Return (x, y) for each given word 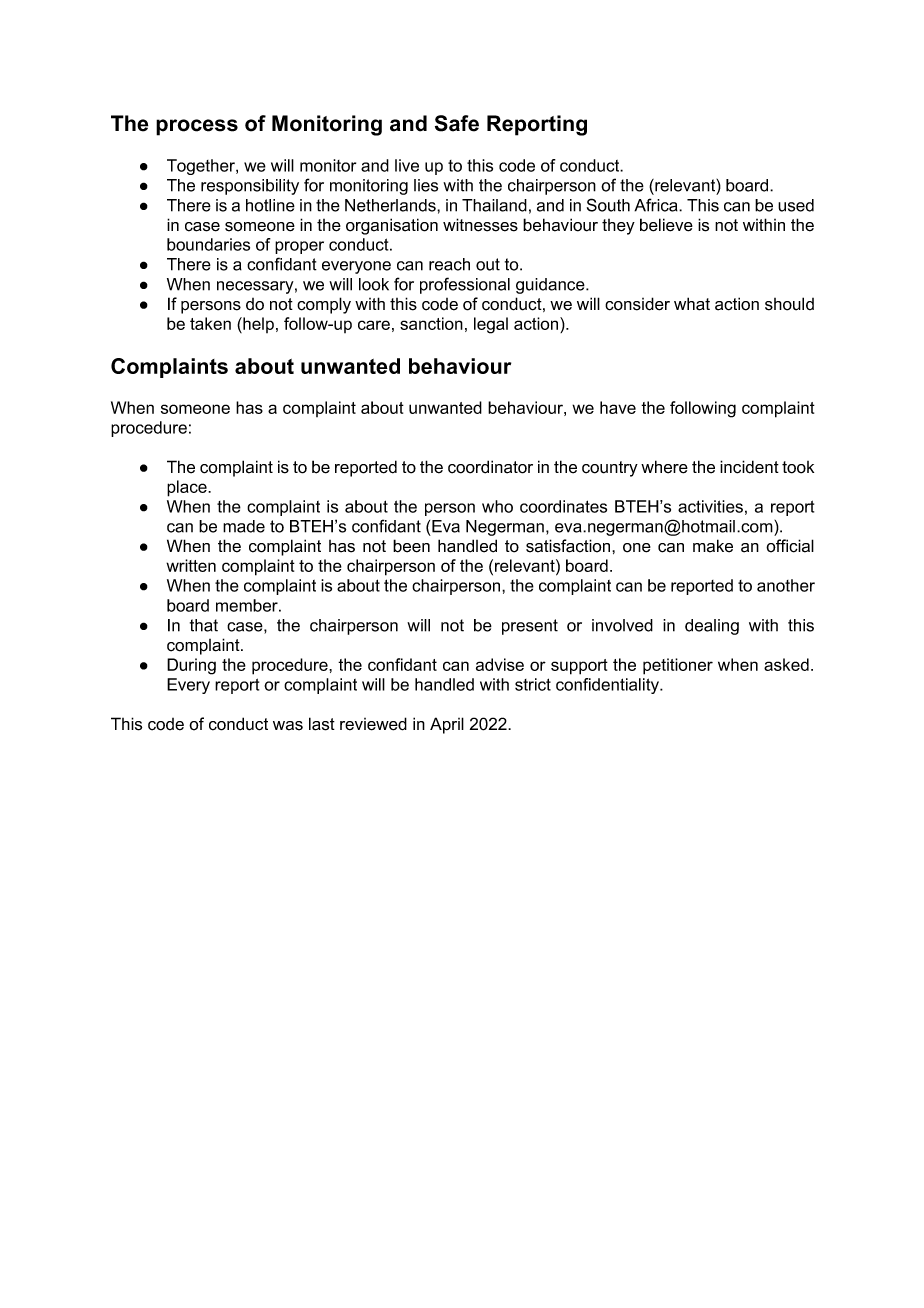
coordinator (490, 467)
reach (449, 264)
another (786, 585)
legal (491, 325)
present (530, 627)
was (288, 726)
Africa (657, 205)
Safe (457, 123)
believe (666, 225)
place (188, 488)
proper (299, 247)
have (618, 407)
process (197, 127)
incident (749, 467)
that (204, 625)
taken (210, 323)
